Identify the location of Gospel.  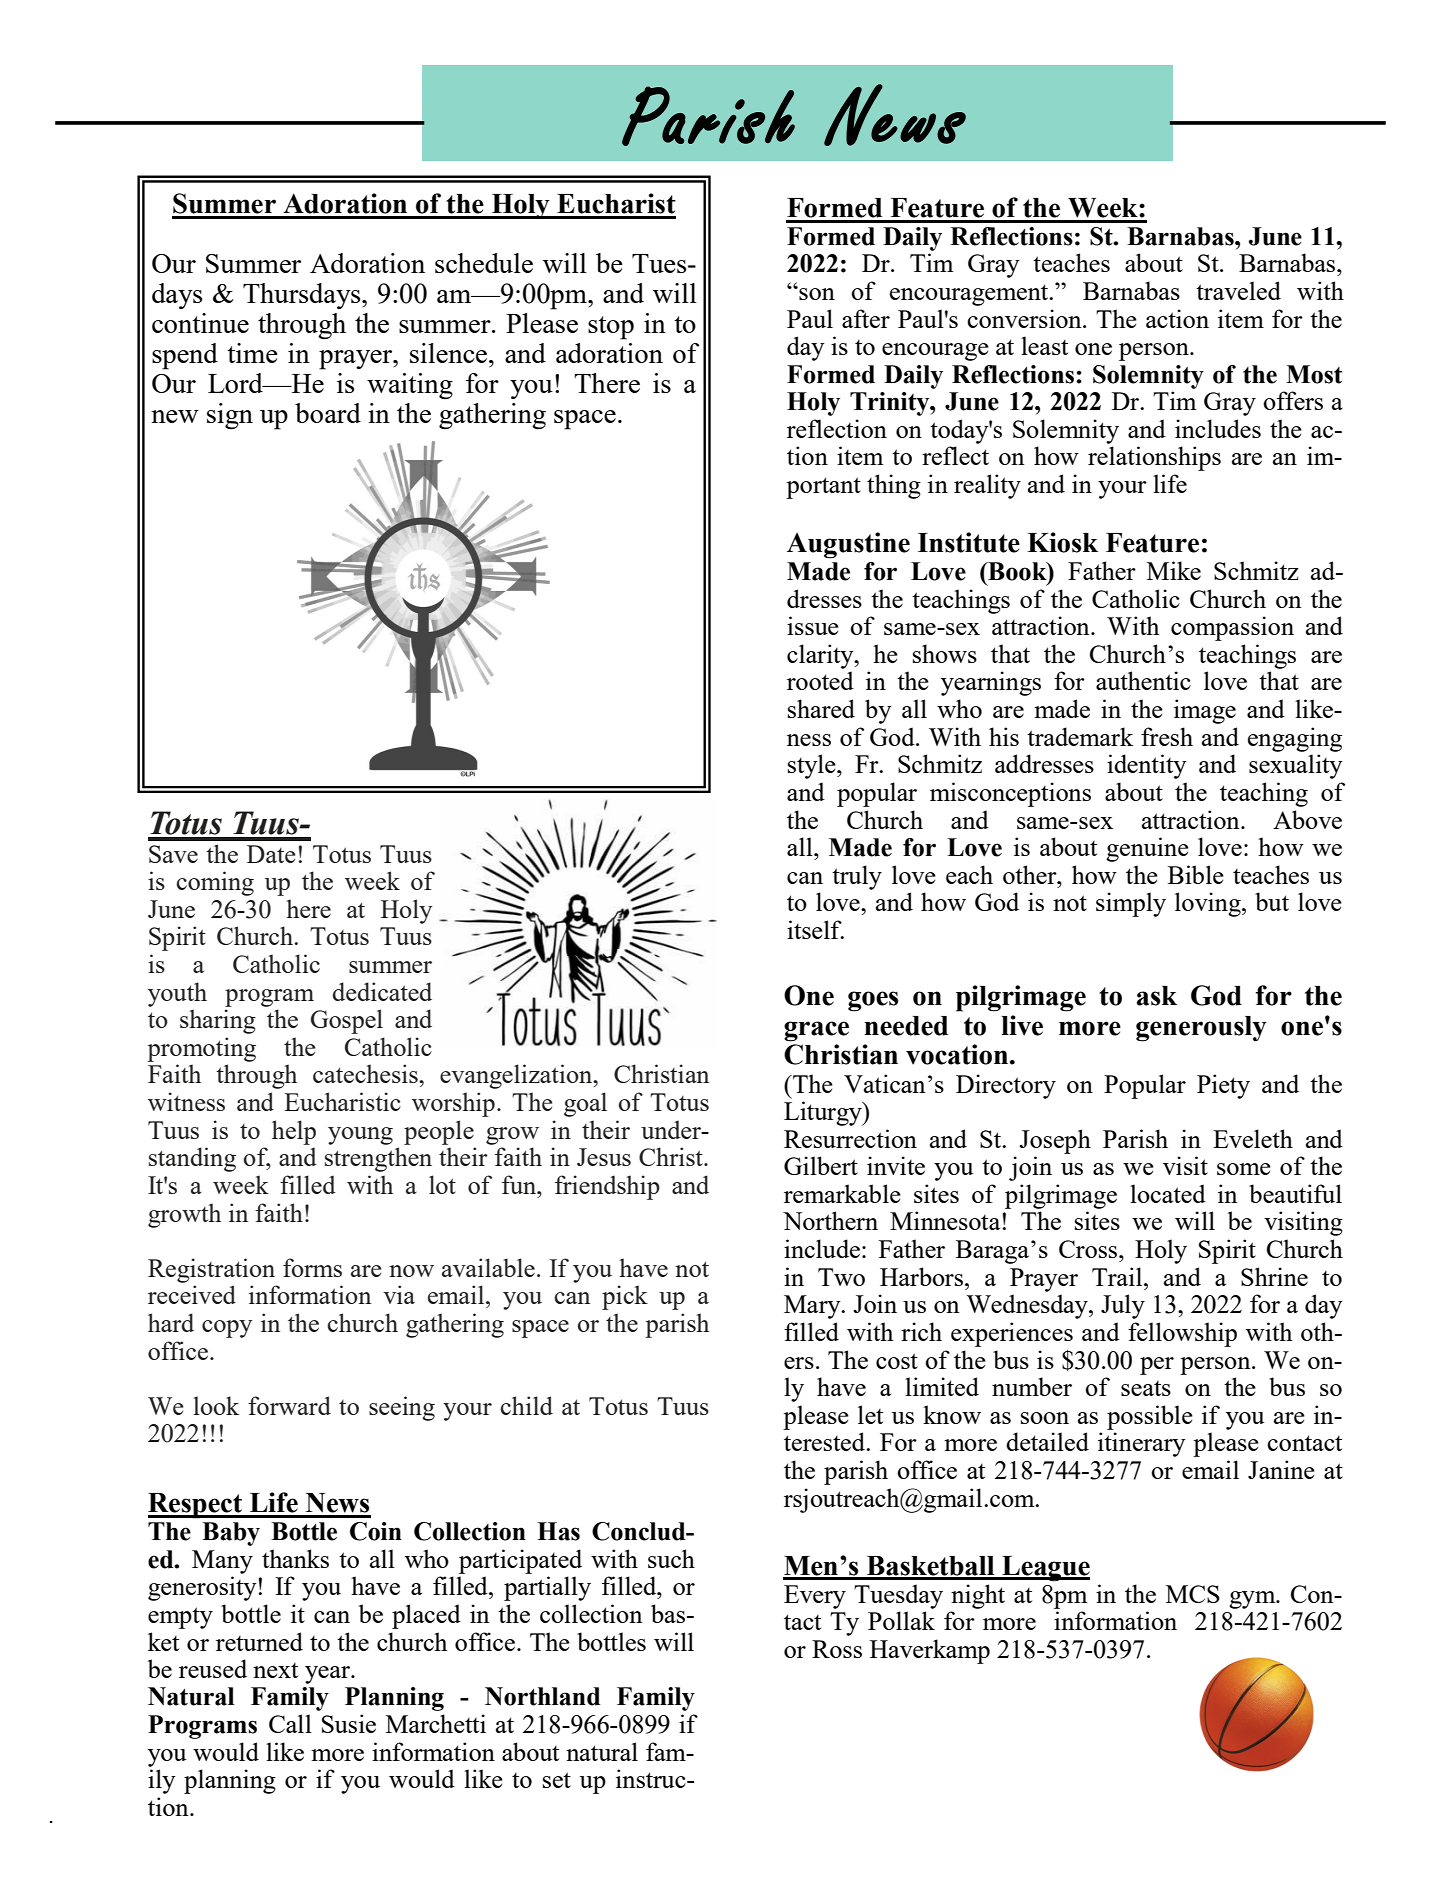
(347, 1021).
